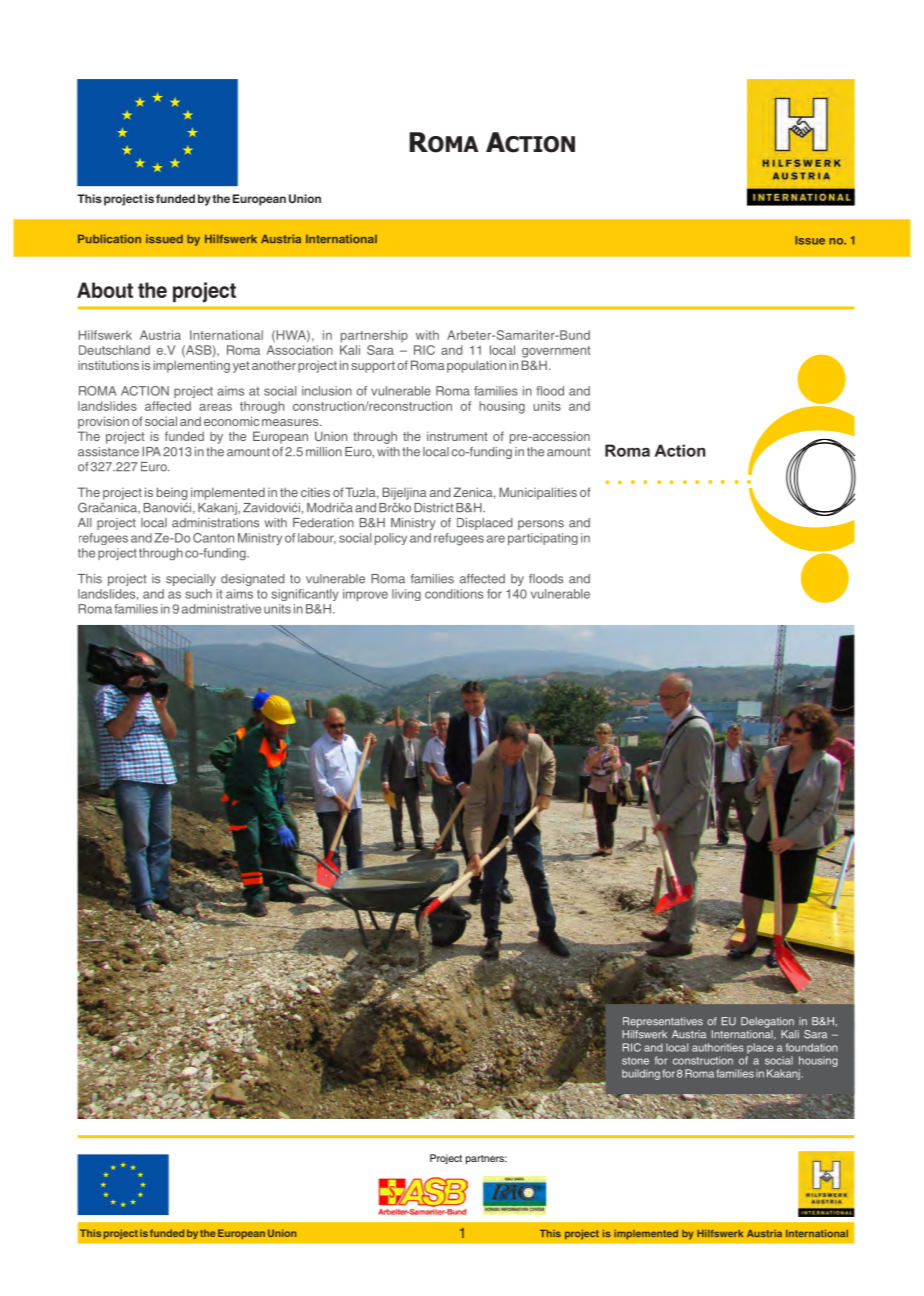 This document has width=924, height=1296. What do you see at coordinates (641, 1074) in the document?
I see `building` at bounding box center [641, 1074].
